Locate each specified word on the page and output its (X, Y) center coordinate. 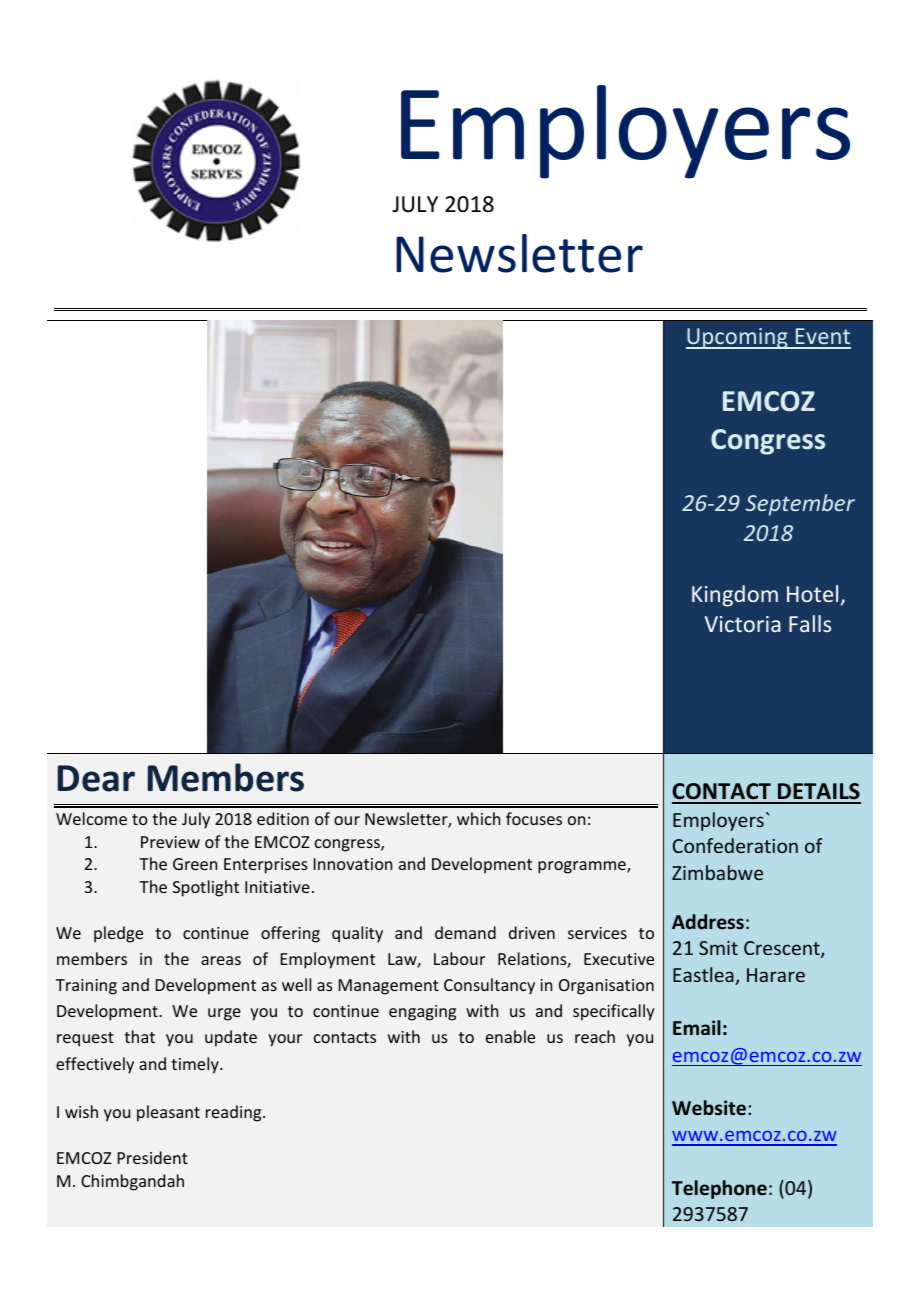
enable (510, 1036)
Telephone (719, 1189)
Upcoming (738, 338)
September (800, 505)
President (153, 1157)
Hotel (812, 593)
